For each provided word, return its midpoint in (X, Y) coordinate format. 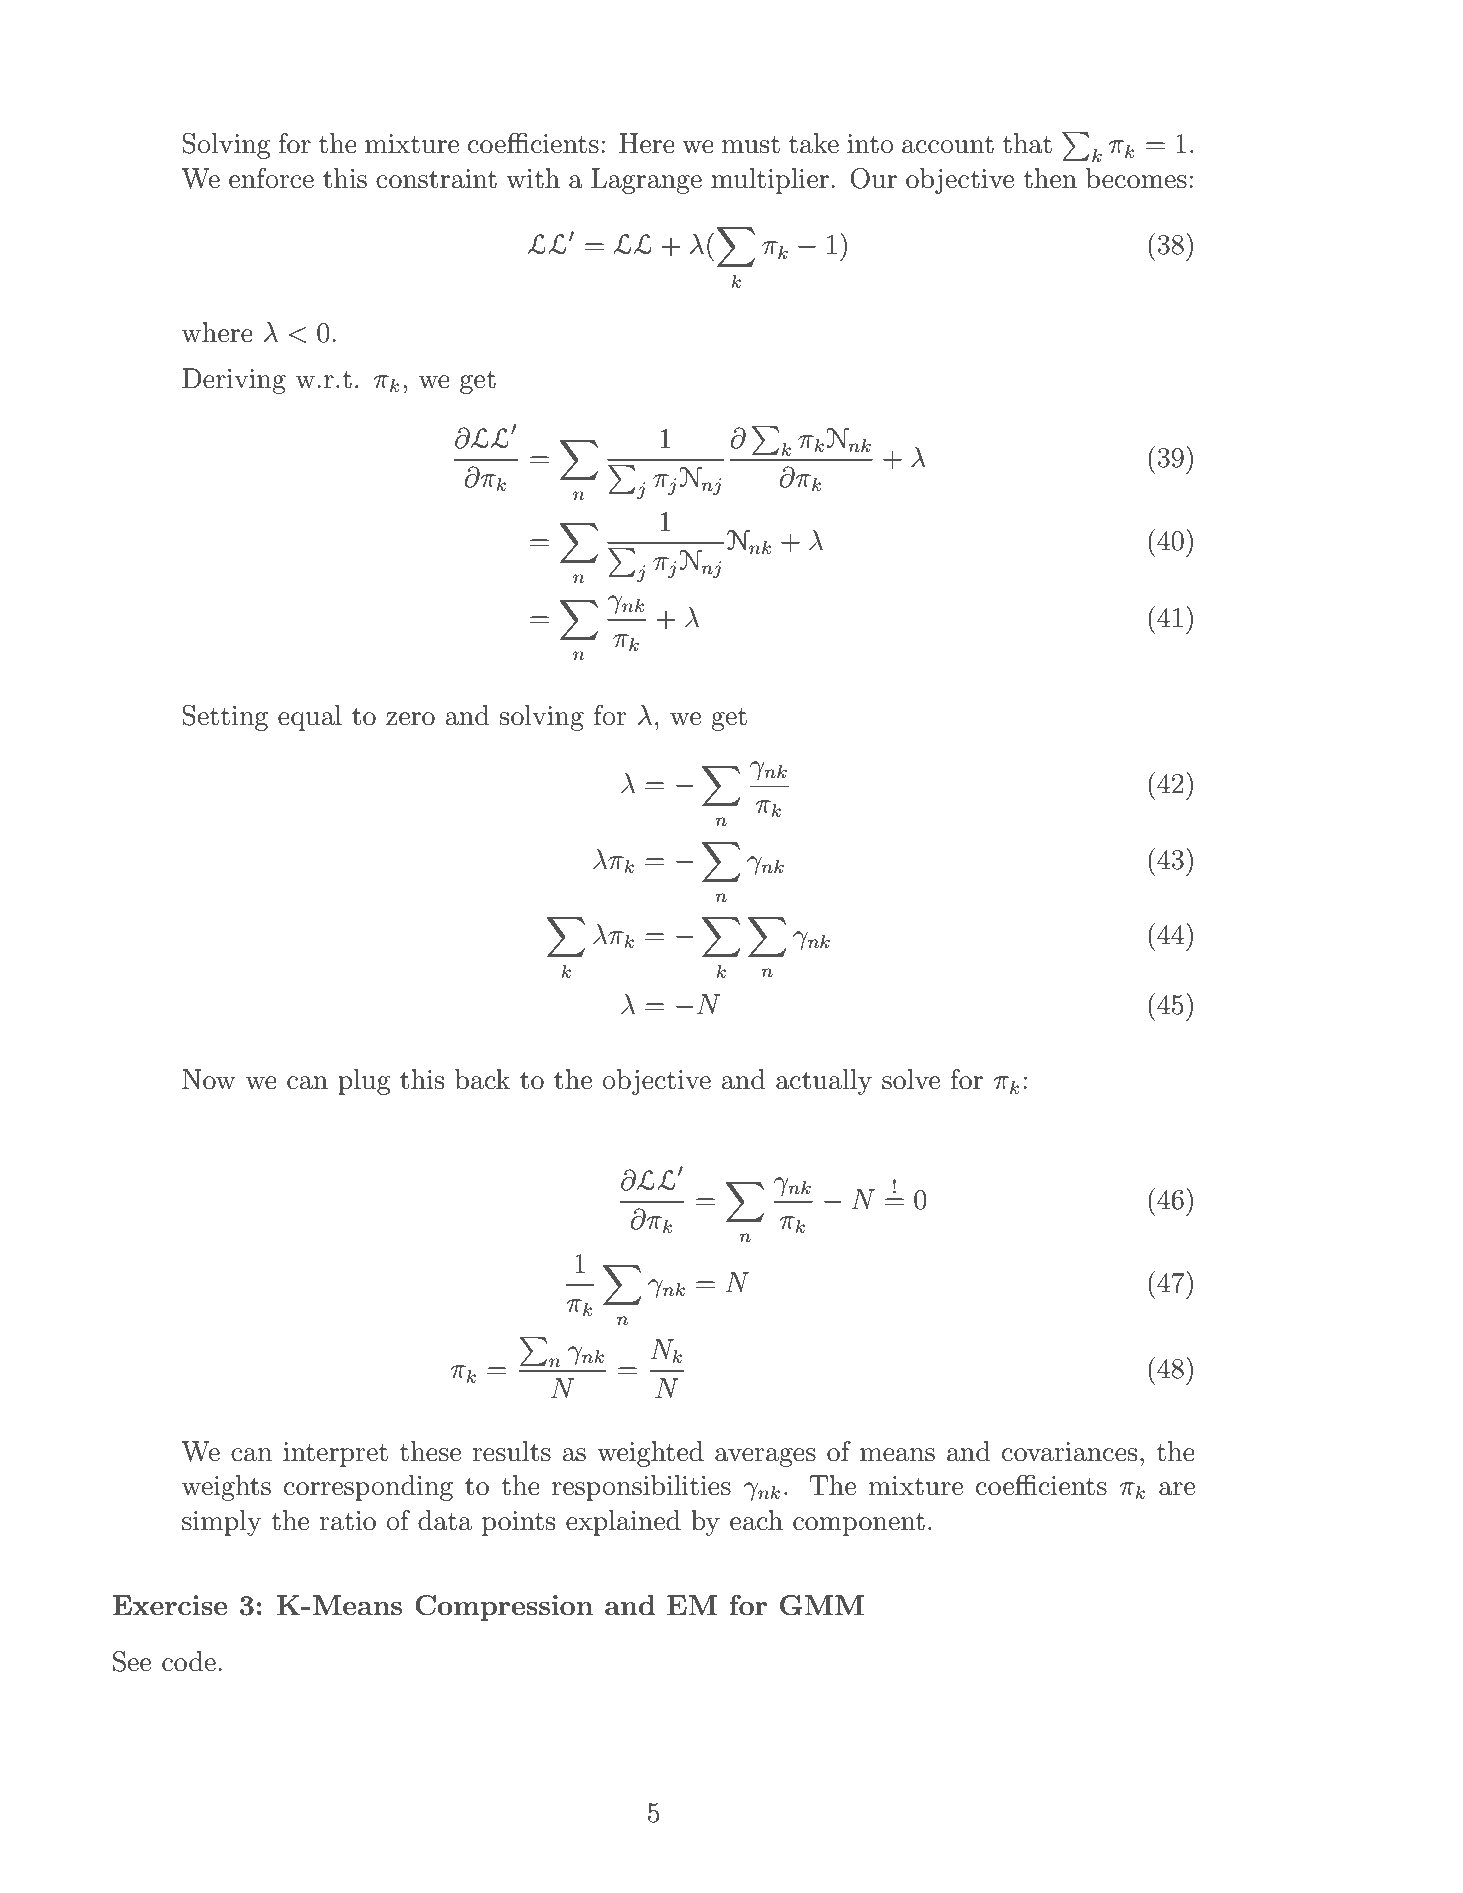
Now (209, 1079)
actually (824, 1082)
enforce (271, 178)
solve (911, 1079)
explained (623, 1523)
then (1050, 178)
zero (410, 719)
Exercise (169, 1605)
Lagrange (646, 181)
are (1177, 1489)
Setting (225, 718)
